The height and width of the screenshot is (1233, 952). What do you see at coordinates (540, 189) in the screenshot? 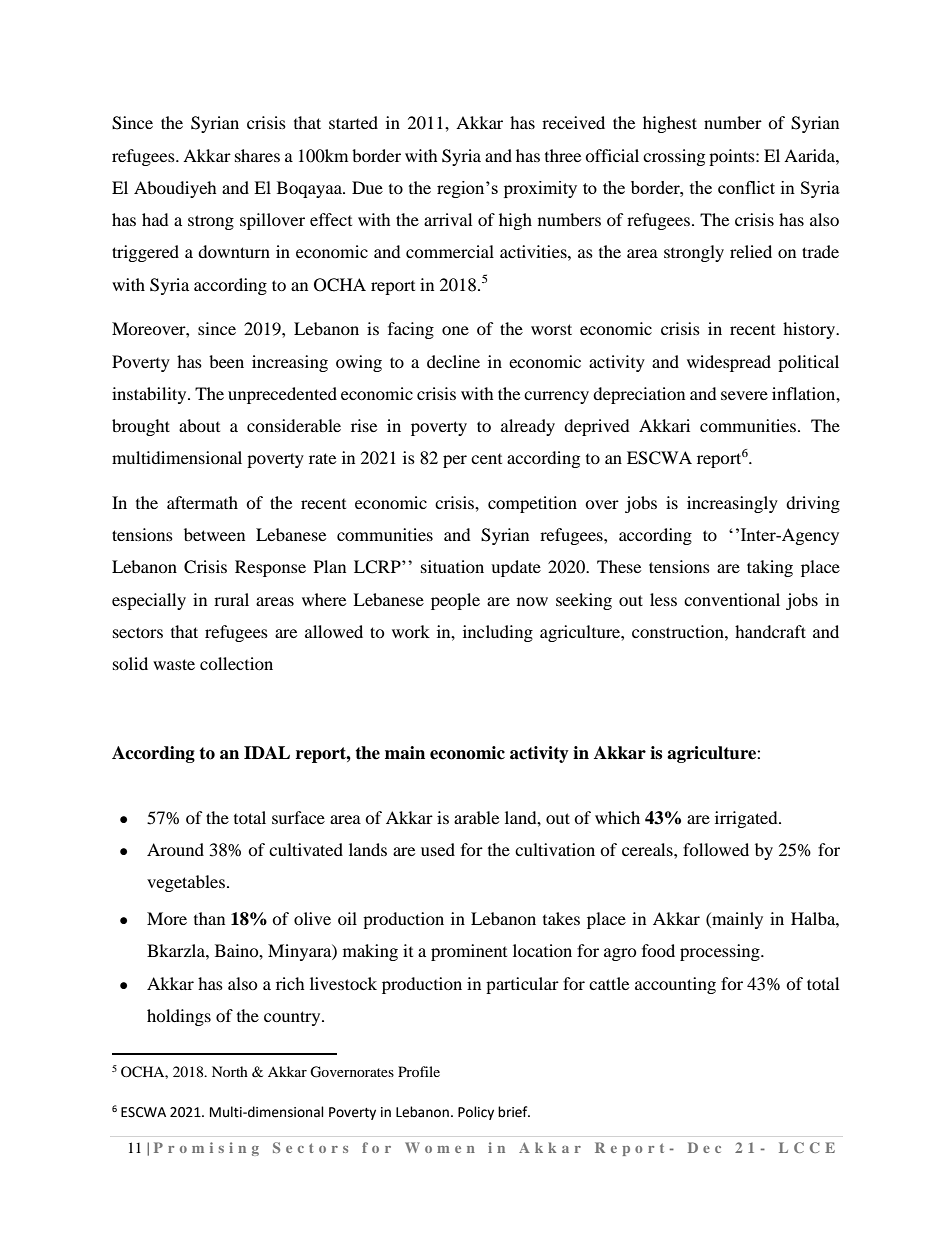
I see `proximity` at bounding box center [540, 189].
